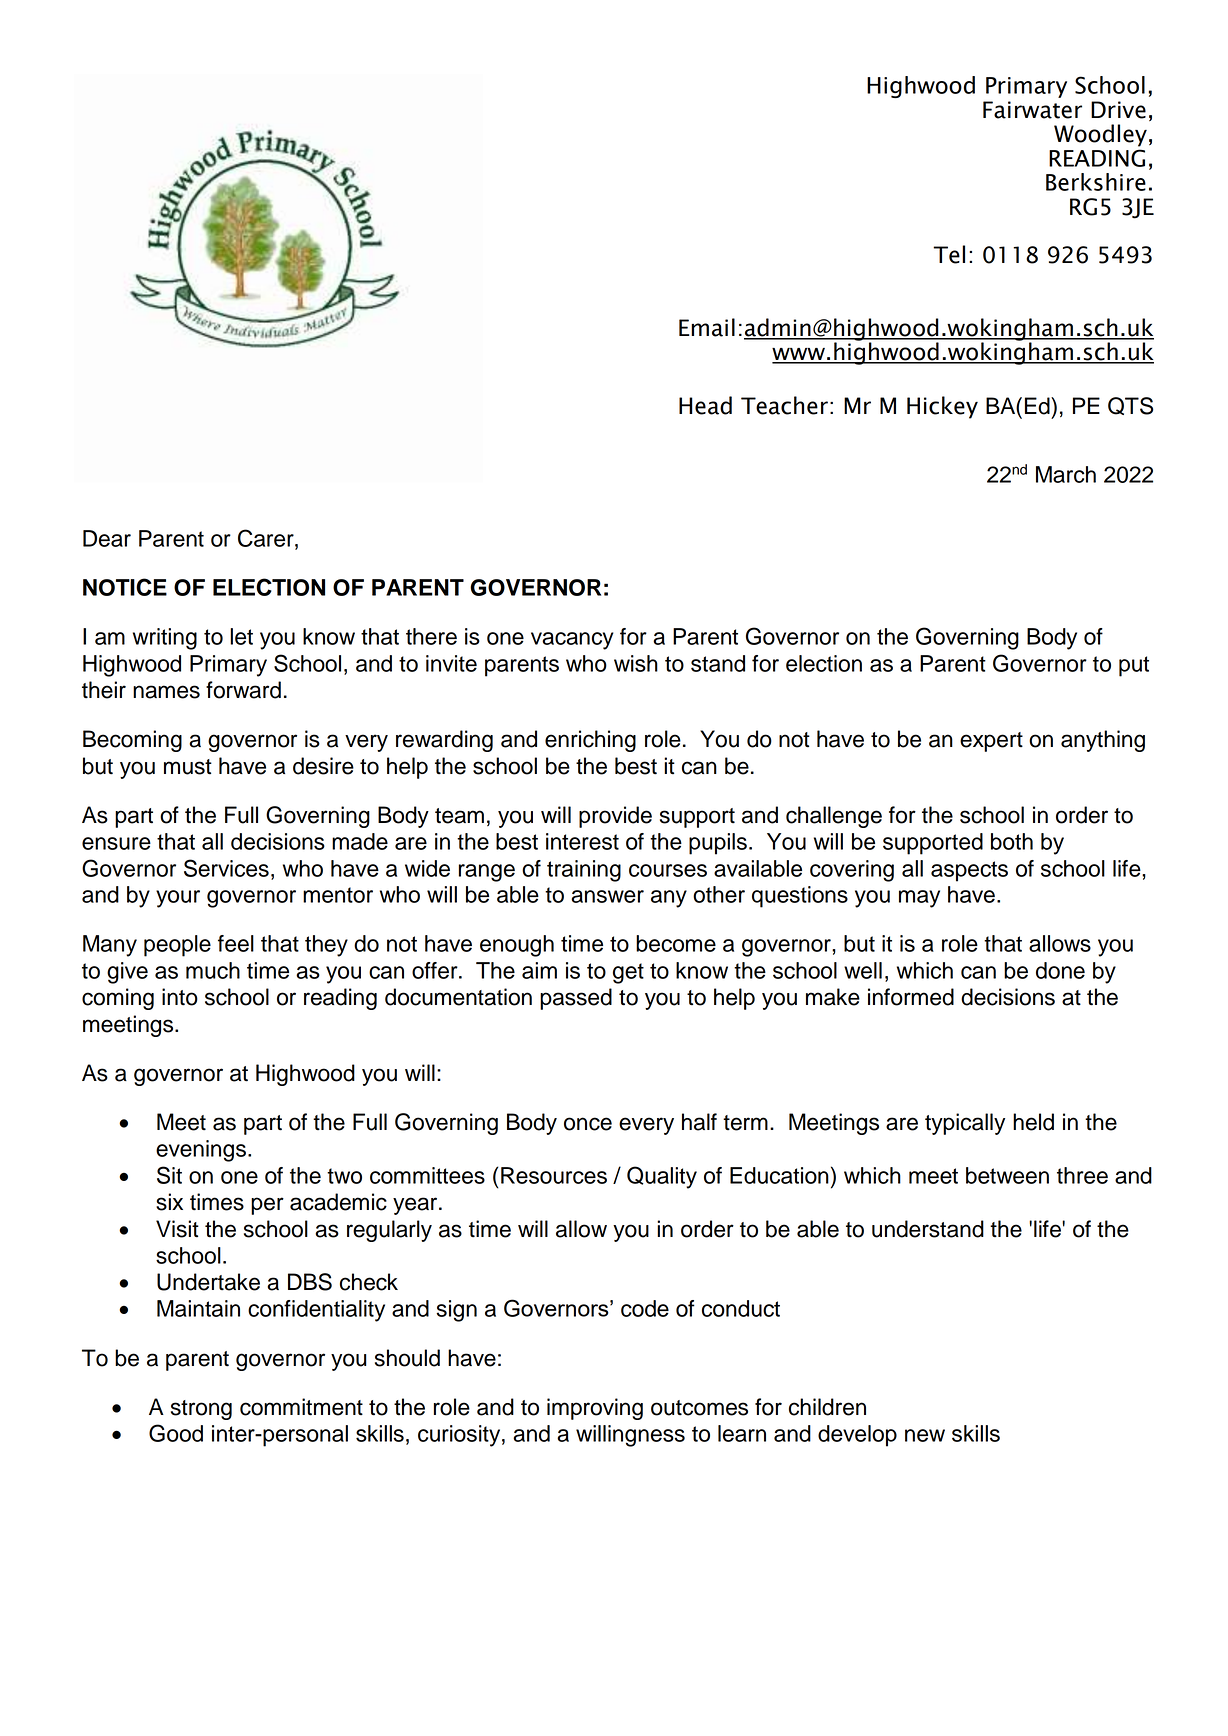 This screenshot has height=1736, width=1228. I want to click on Dear, so click(107, 538).
